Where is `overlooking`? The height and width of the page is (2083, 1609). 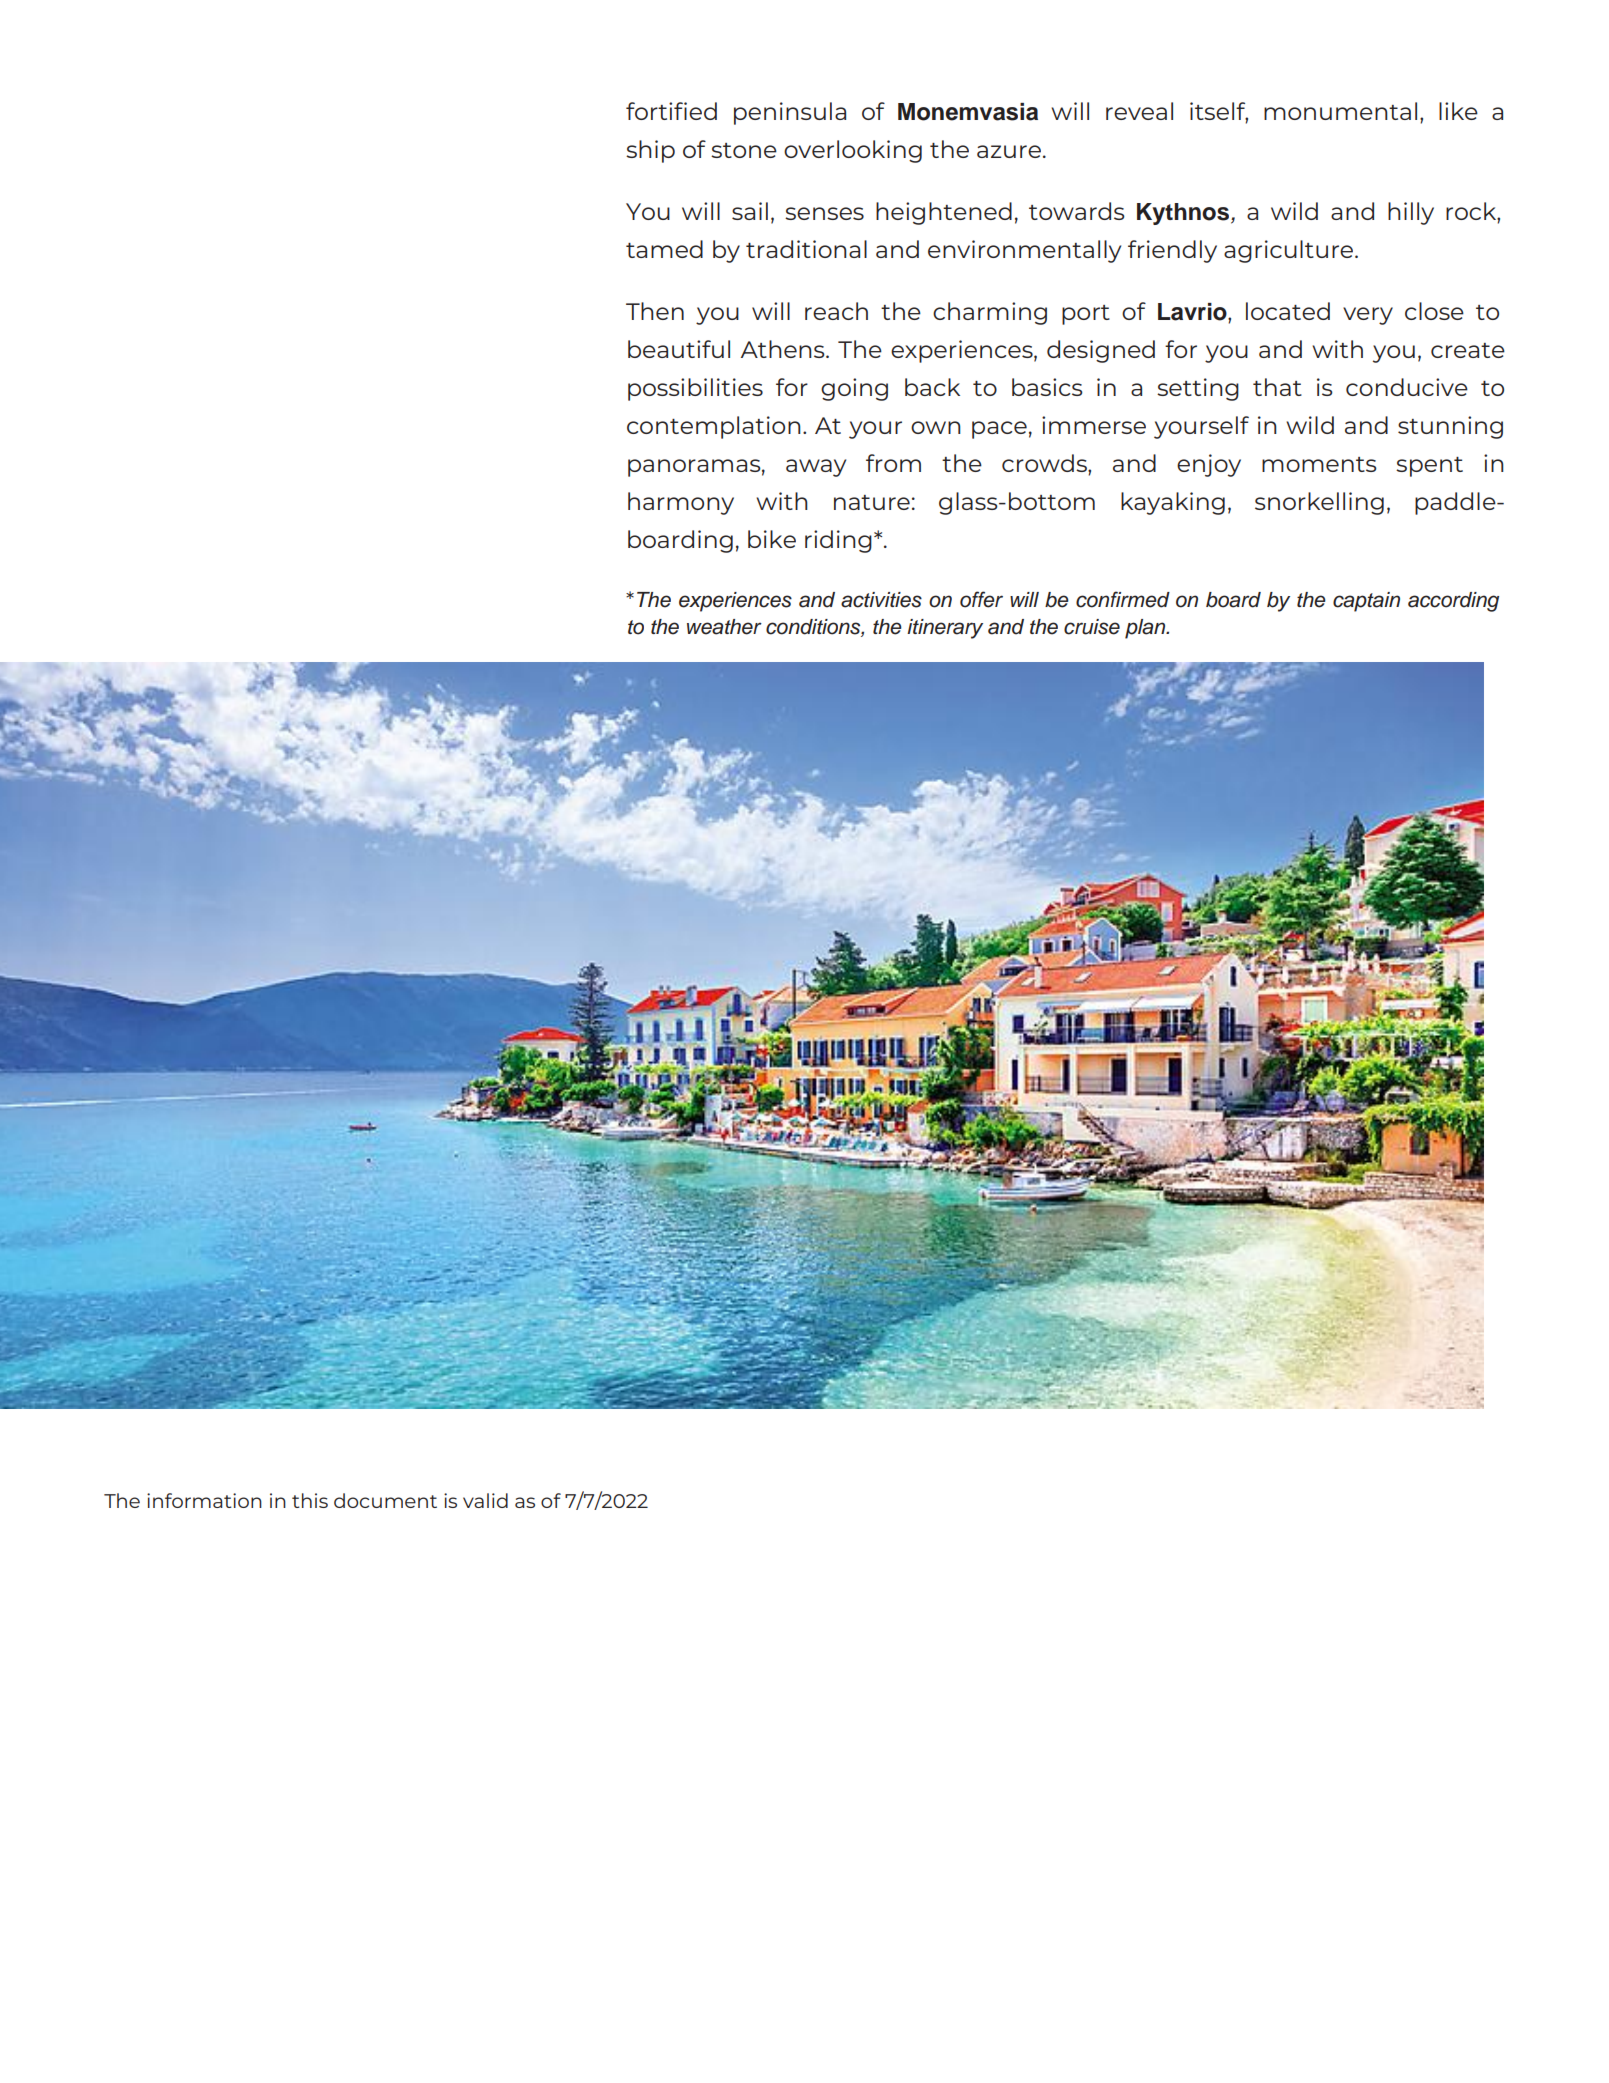
overlooking is located at coordinates (853, 151).
